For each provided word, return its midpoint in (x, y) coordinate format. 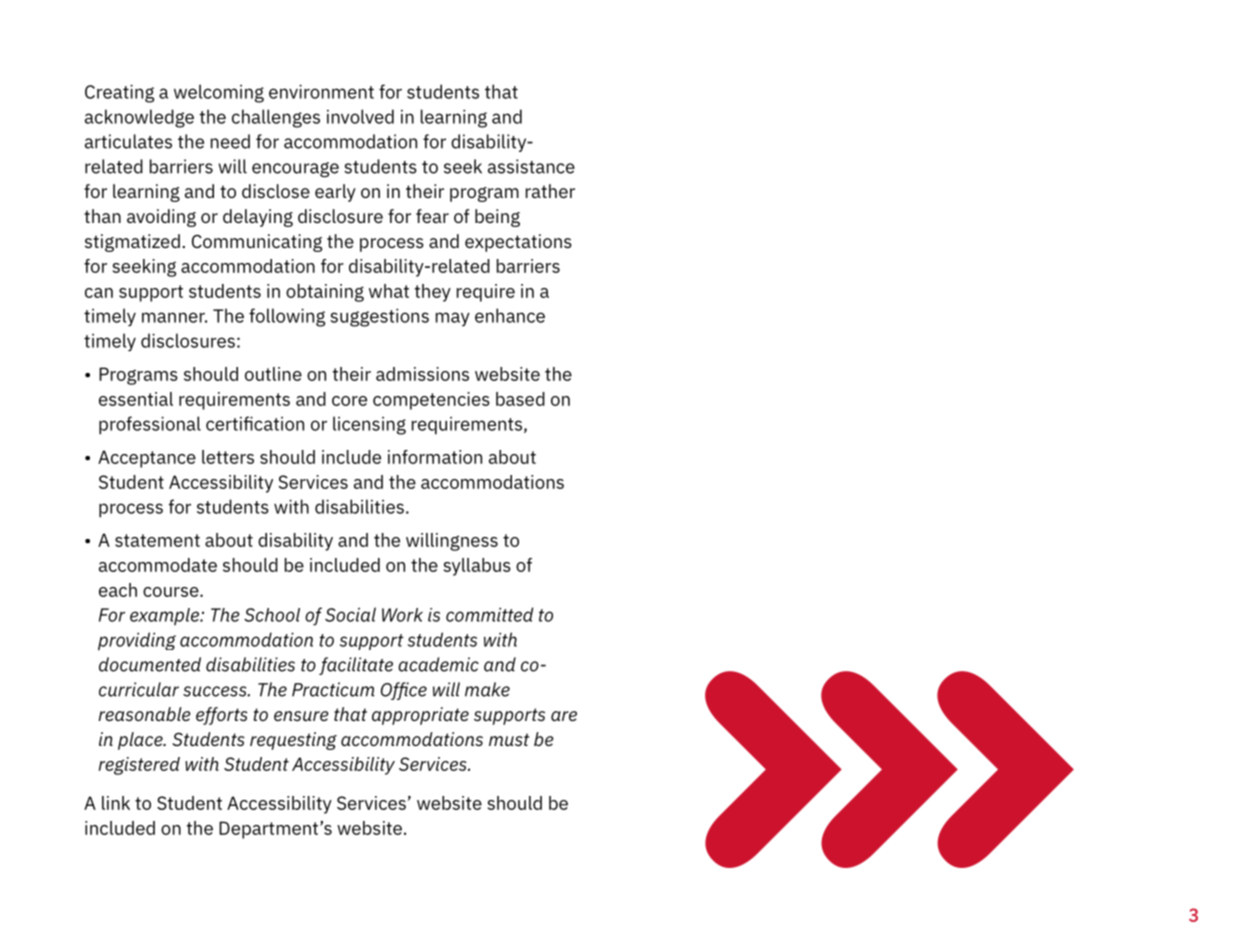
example (165, 616)
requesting (293, 741)
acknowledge (139, 118)
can (99, 293)
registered (139, 766)
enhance (510, 315)
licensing (369, 425)
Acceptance (147, 459)
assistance (531, 166)
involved (360, 116)
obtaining (325, 293)
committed (490, 614)
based (520, 399)
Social (350, 614)
